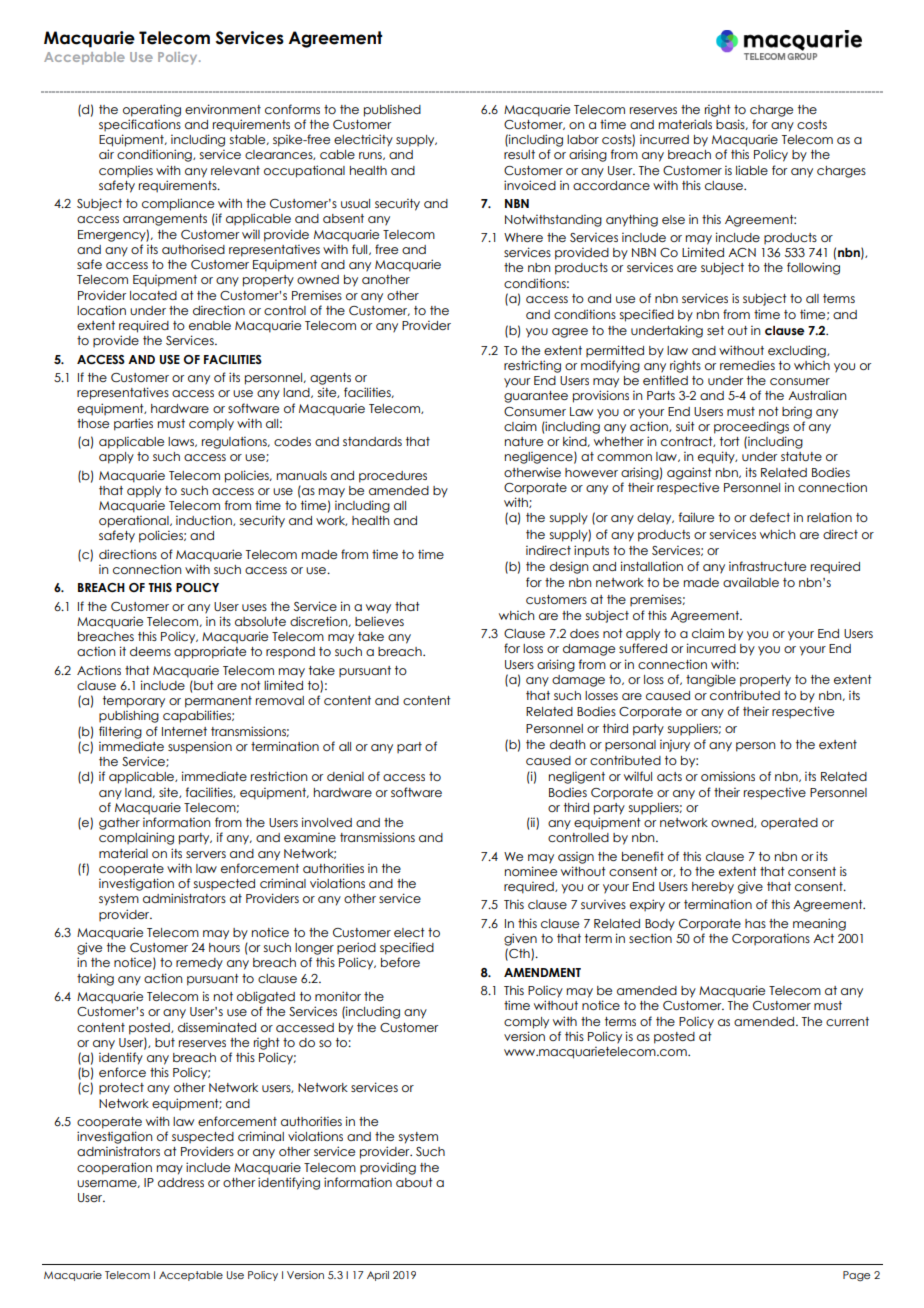 This document has height=1308, width=924. Describe the element at coordinates (567, 744) in the document. I see `death` at that location.
